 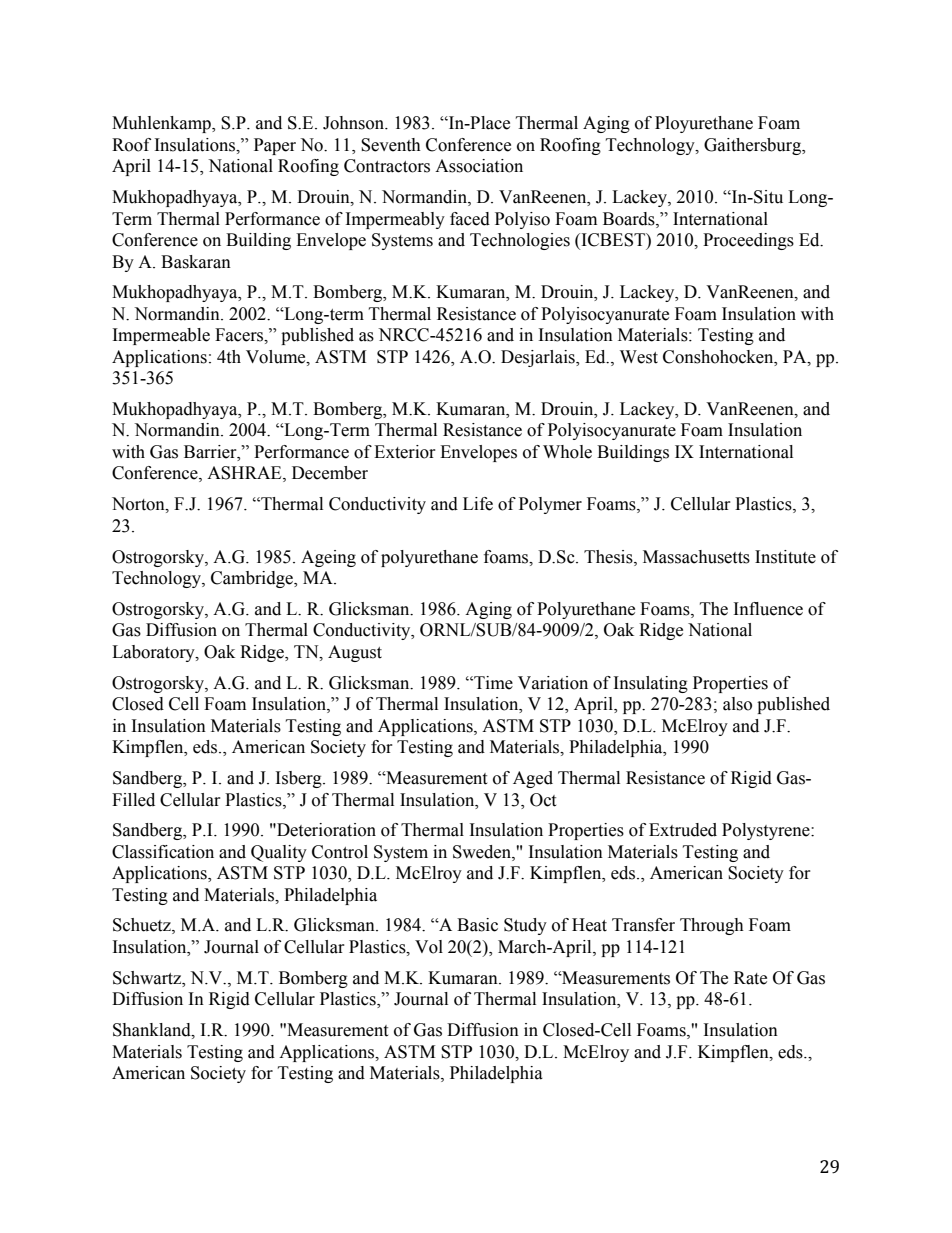 I want to click on Laboratory, so click(x=154, y=653).
